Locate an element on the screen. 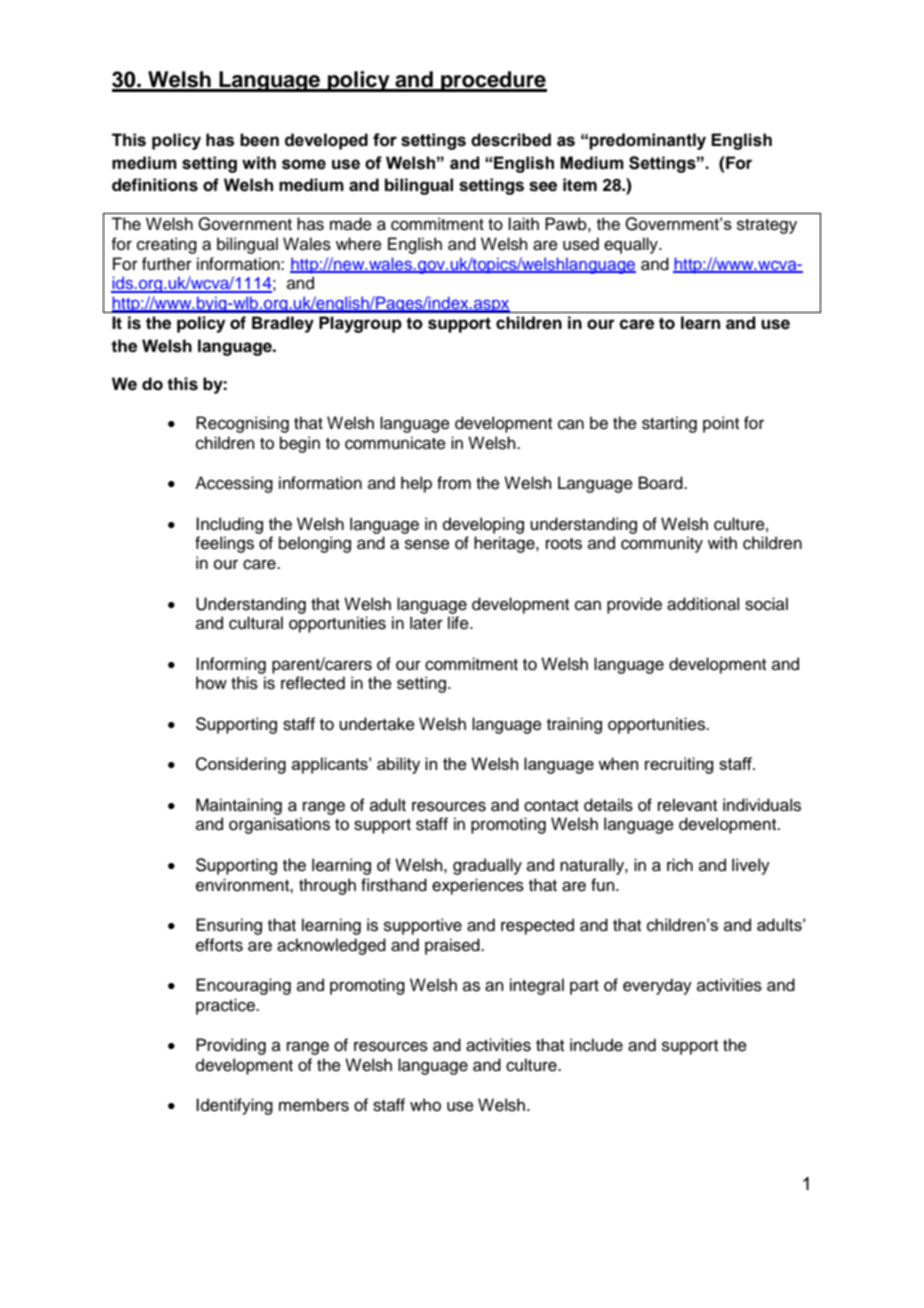 The width and height of the screenshot is (924, 1308). life is located at coordinates (459, 623).
